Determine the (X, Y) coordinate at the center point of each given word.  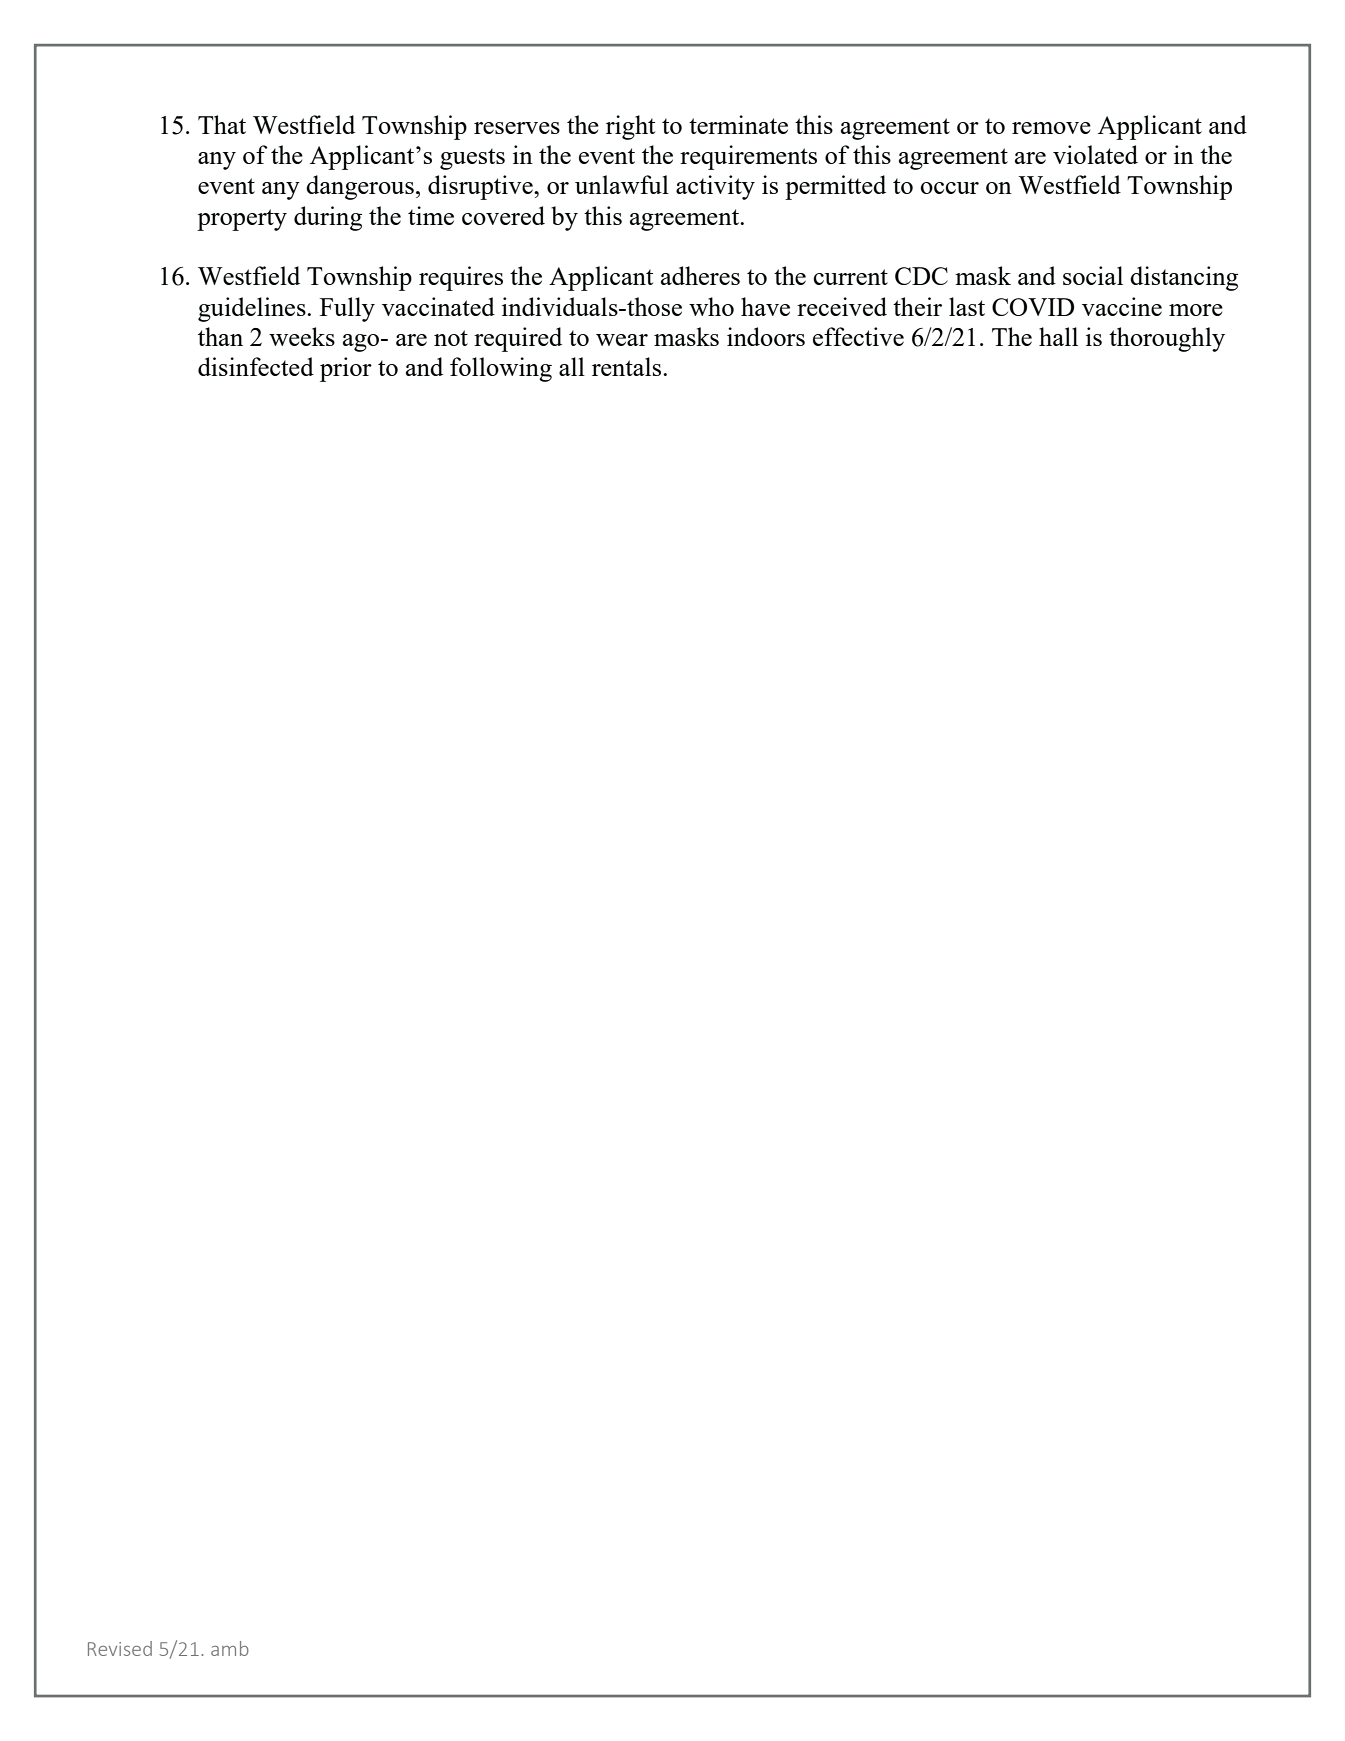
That (222, 124)
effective (858, 336)
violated (1095, 154)
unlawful (622, 184)
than (220, 336)
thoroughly (1167, 339)
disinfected (256, 366)
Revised (120, 1648)
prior (346, 369)
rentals (628, 366)
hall (1058, 336)
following (501, 369)
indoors (766, 336)
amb (230, 1648)
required (518, 339)
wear (622, 340)
